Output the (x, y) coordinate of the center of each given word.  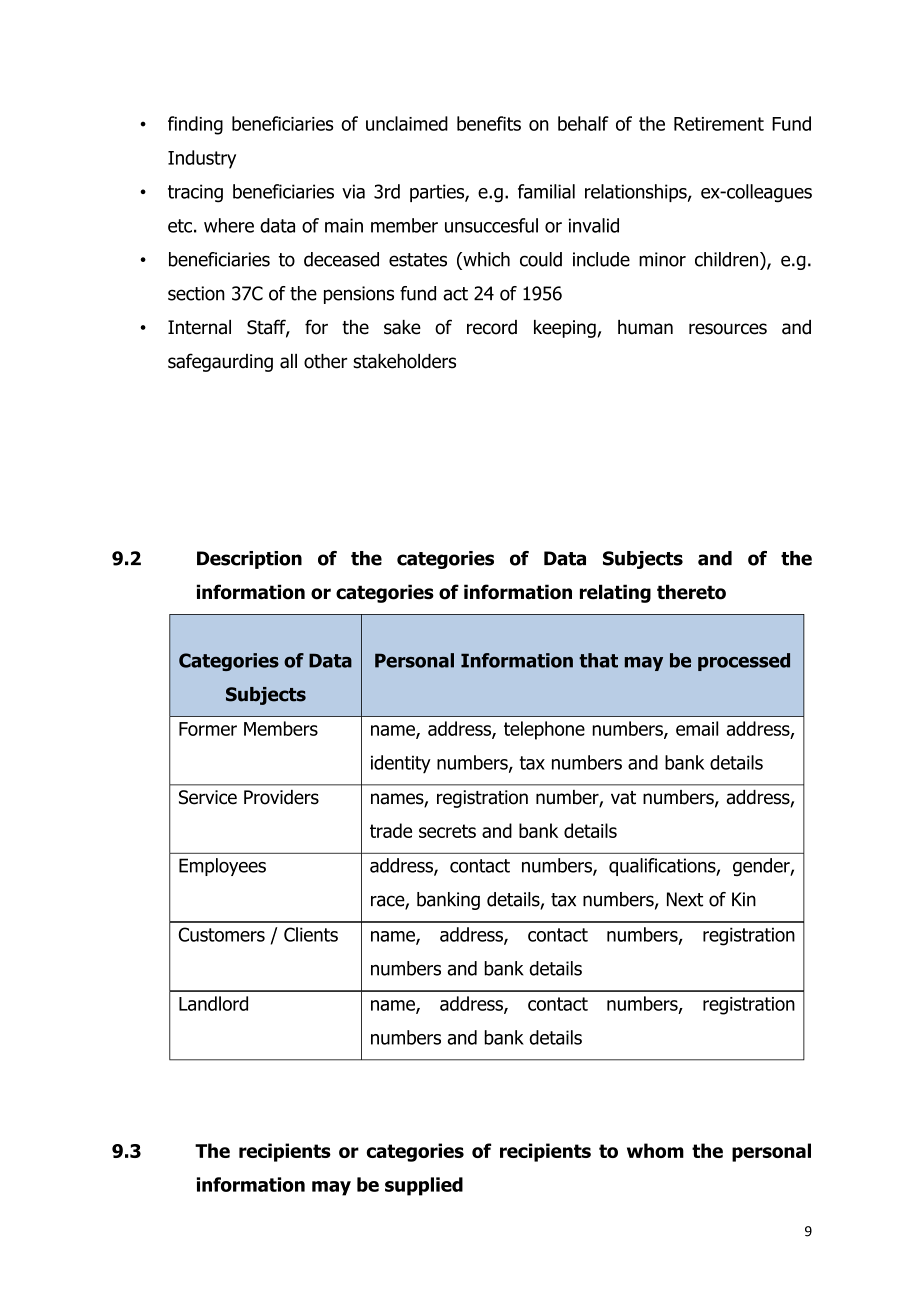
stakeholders (404, 361)
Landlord (213, 1003)
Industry (202, 159)
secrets (447, 831)
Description (249, 560)
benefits (489, 123)
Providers (281, 797)
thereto (691, 592)
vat (623, 798)
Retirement (719, 124)
